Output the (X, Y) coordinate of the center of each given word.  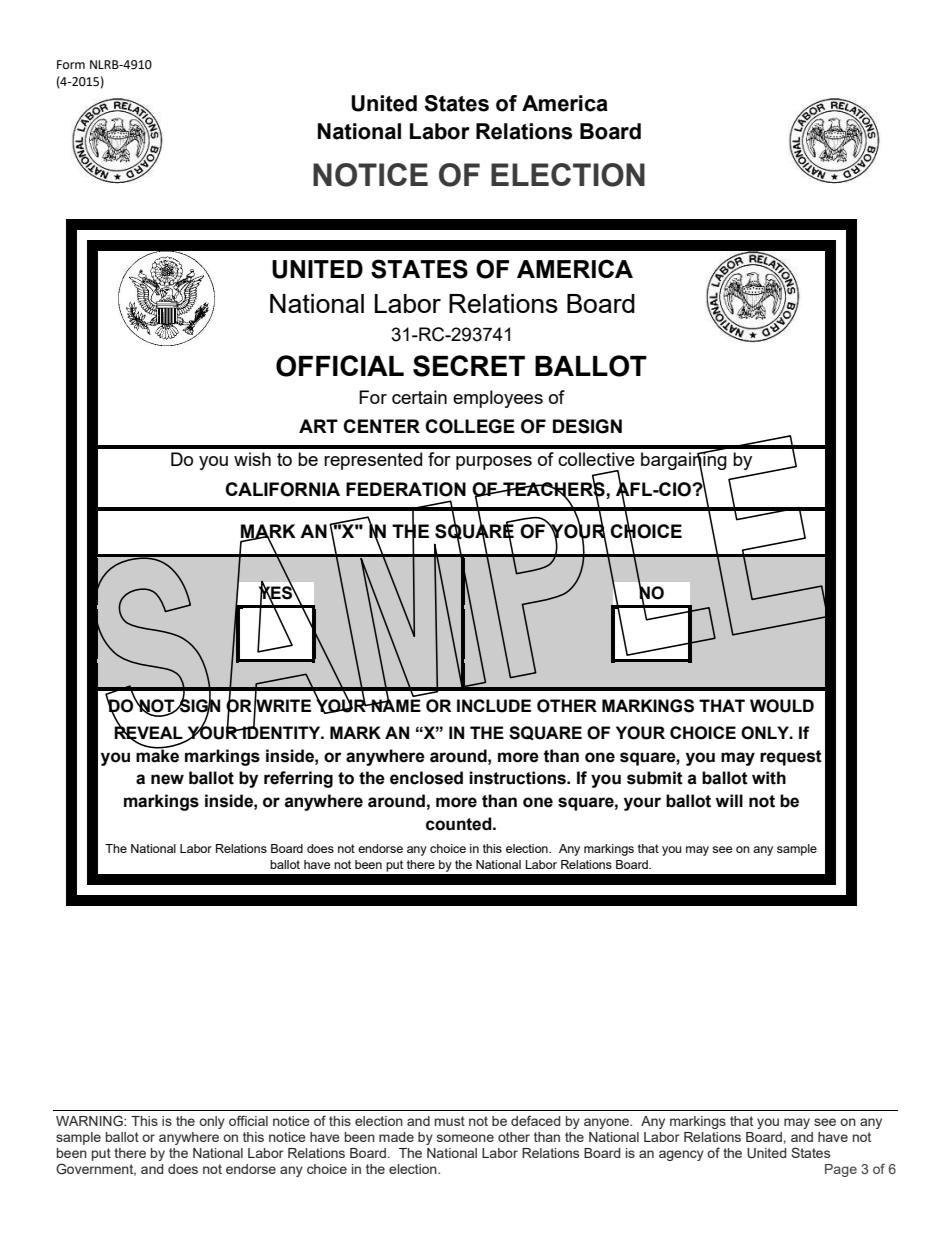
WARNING (90, 1120)
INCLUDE (494, 706)
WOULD (782, 706)
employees (498, 399)
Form (71, 64)
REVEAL (149, 733)
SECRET (469, 366)
